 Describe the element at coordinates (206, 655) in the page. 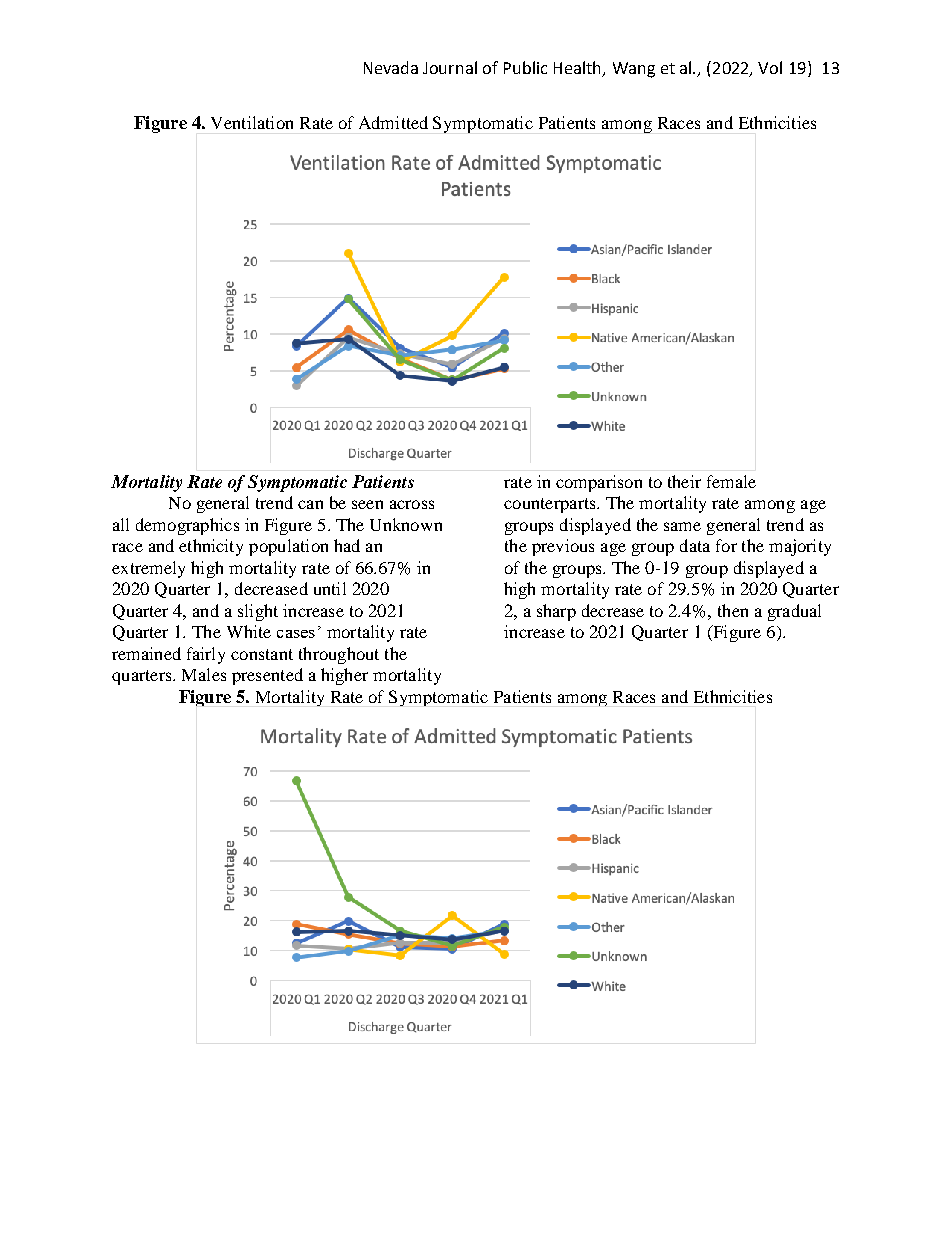

I see `fairly` at that location.
